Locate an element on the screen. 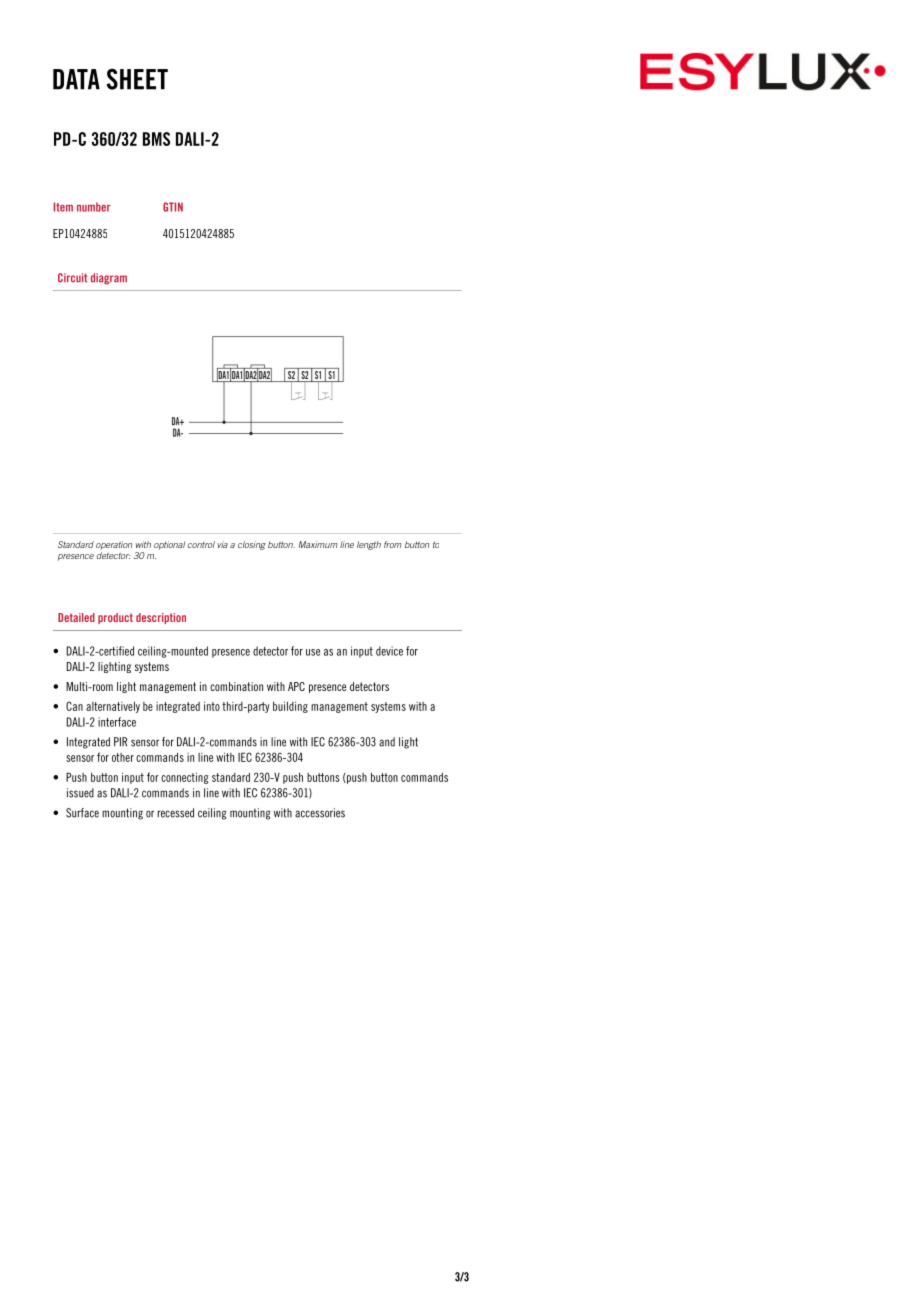 This screenshot has width=924, height=1308. issued is located at coordinates (80, 793).
